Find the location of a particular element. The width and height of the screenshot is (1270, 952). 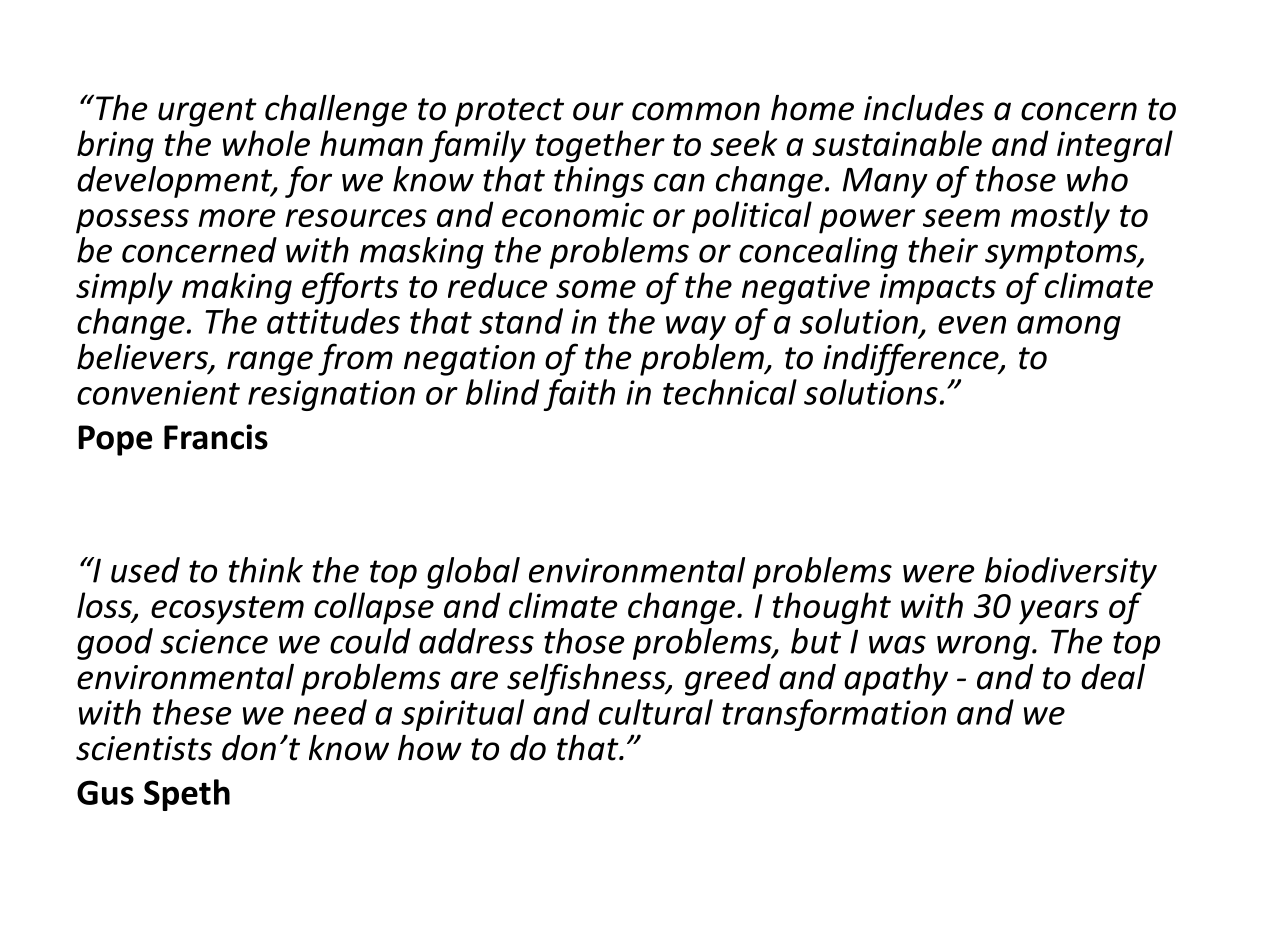

cultural is located at coordinates (656, 712).
